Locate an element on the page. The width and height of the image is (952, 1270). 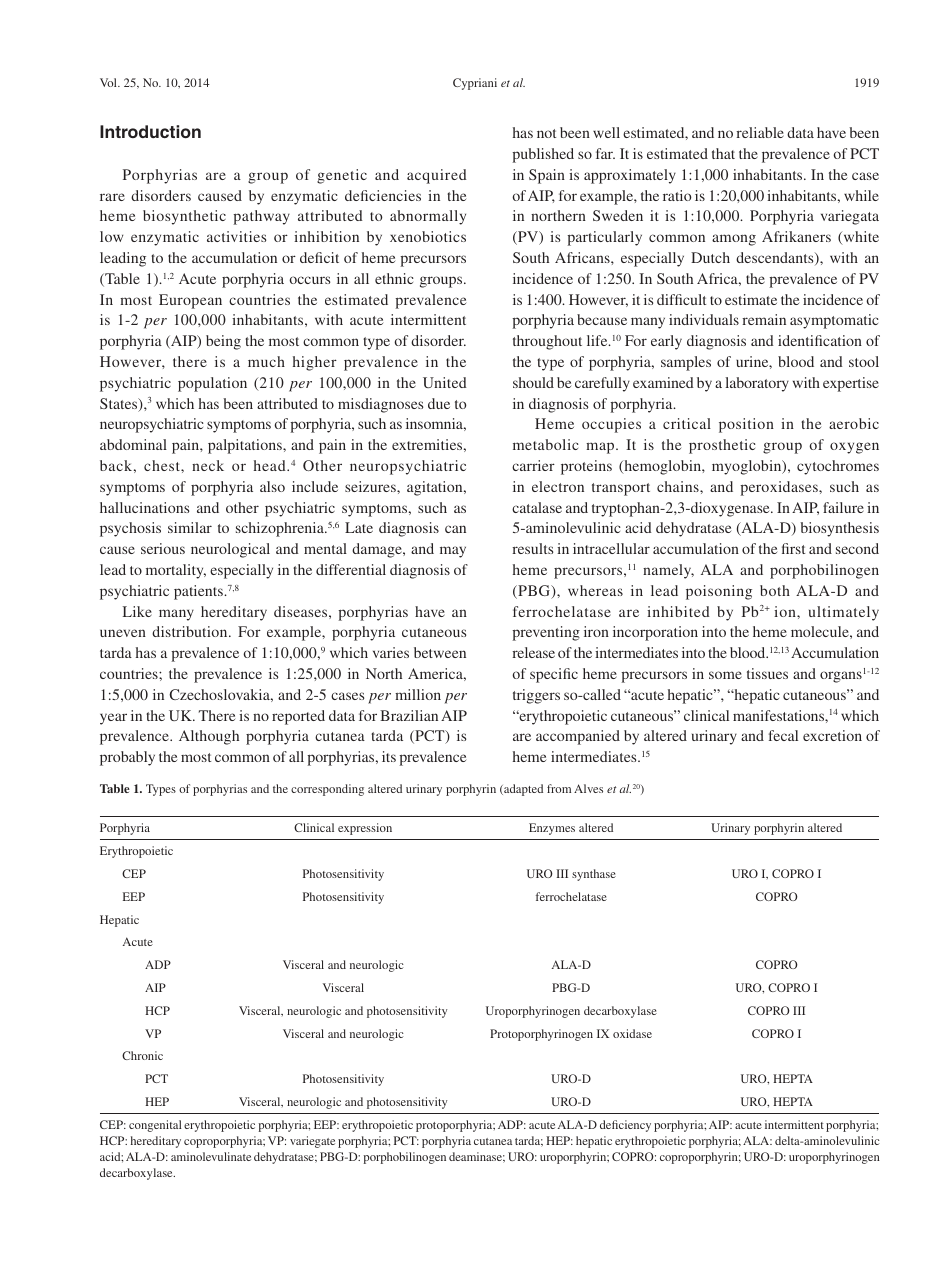
not is located at coordinates (546, 133).
